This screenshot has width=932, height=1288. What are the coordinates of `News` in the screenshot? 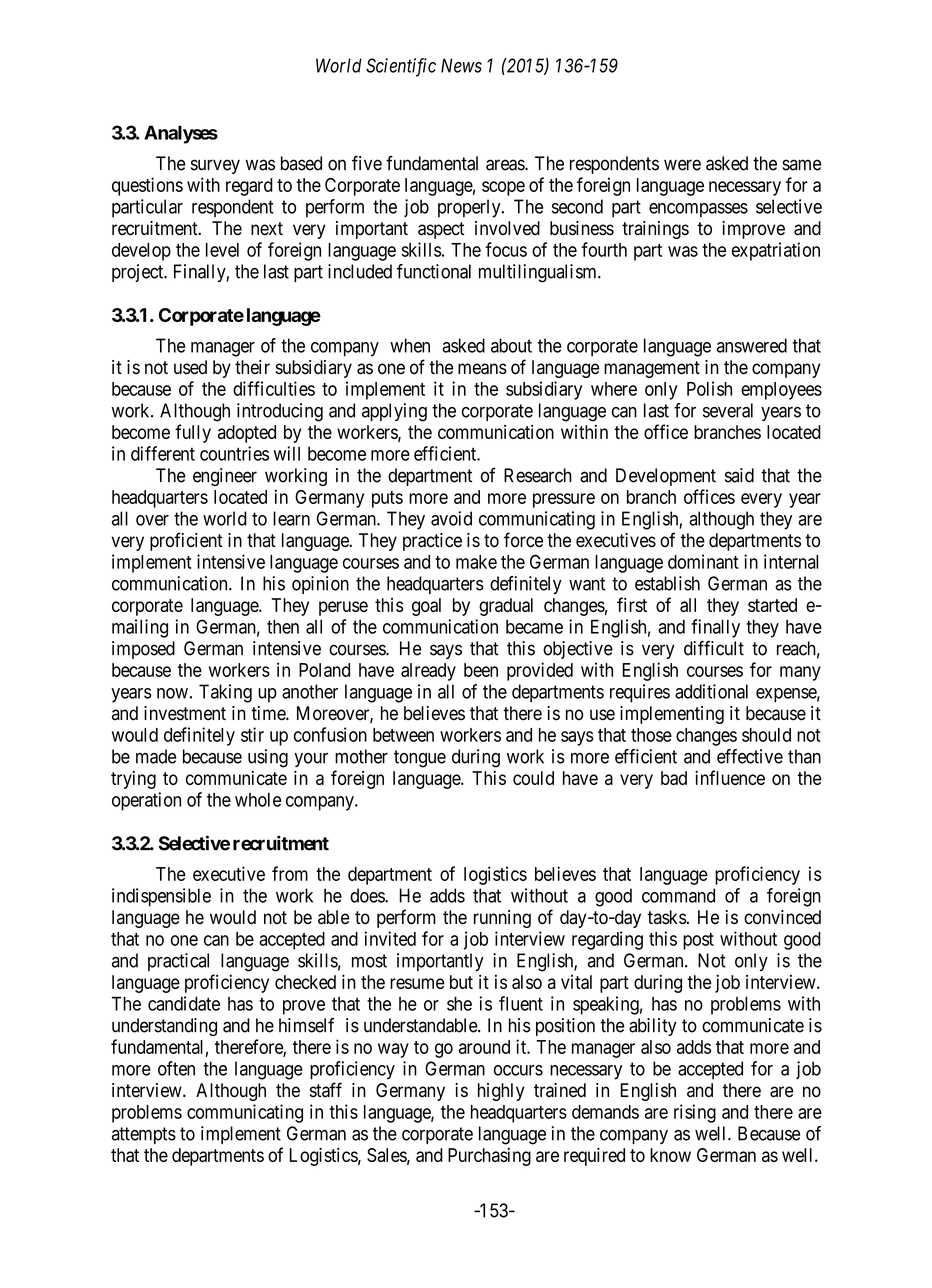 It's located at (461, 65).
